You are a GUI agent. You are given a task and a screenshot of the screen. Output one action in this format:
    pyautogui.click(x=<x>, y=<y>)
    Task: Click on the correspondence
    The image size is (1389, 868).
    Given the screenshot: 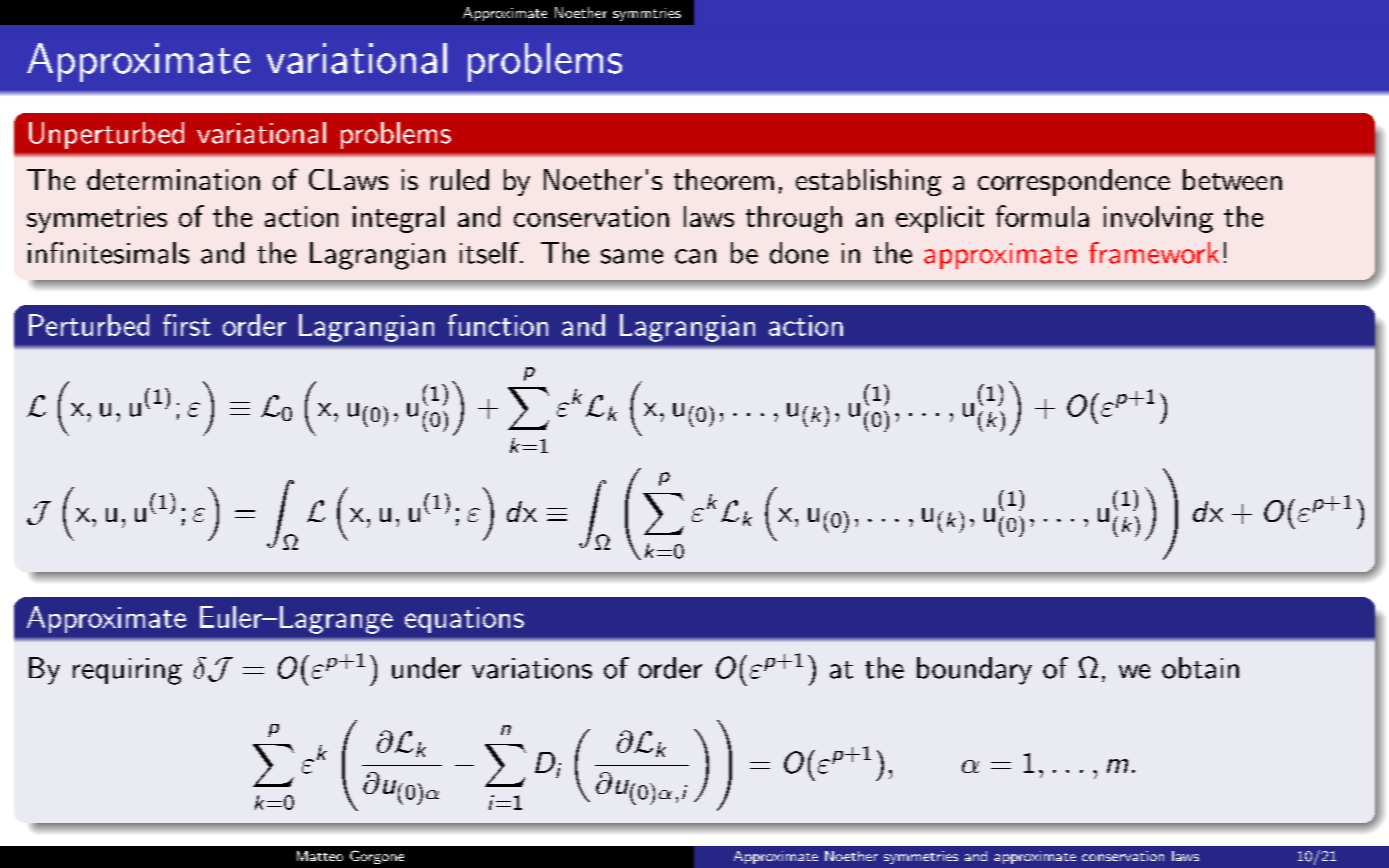 What is the action you would take?
    pyautogui.click(x=1074, y=182)
